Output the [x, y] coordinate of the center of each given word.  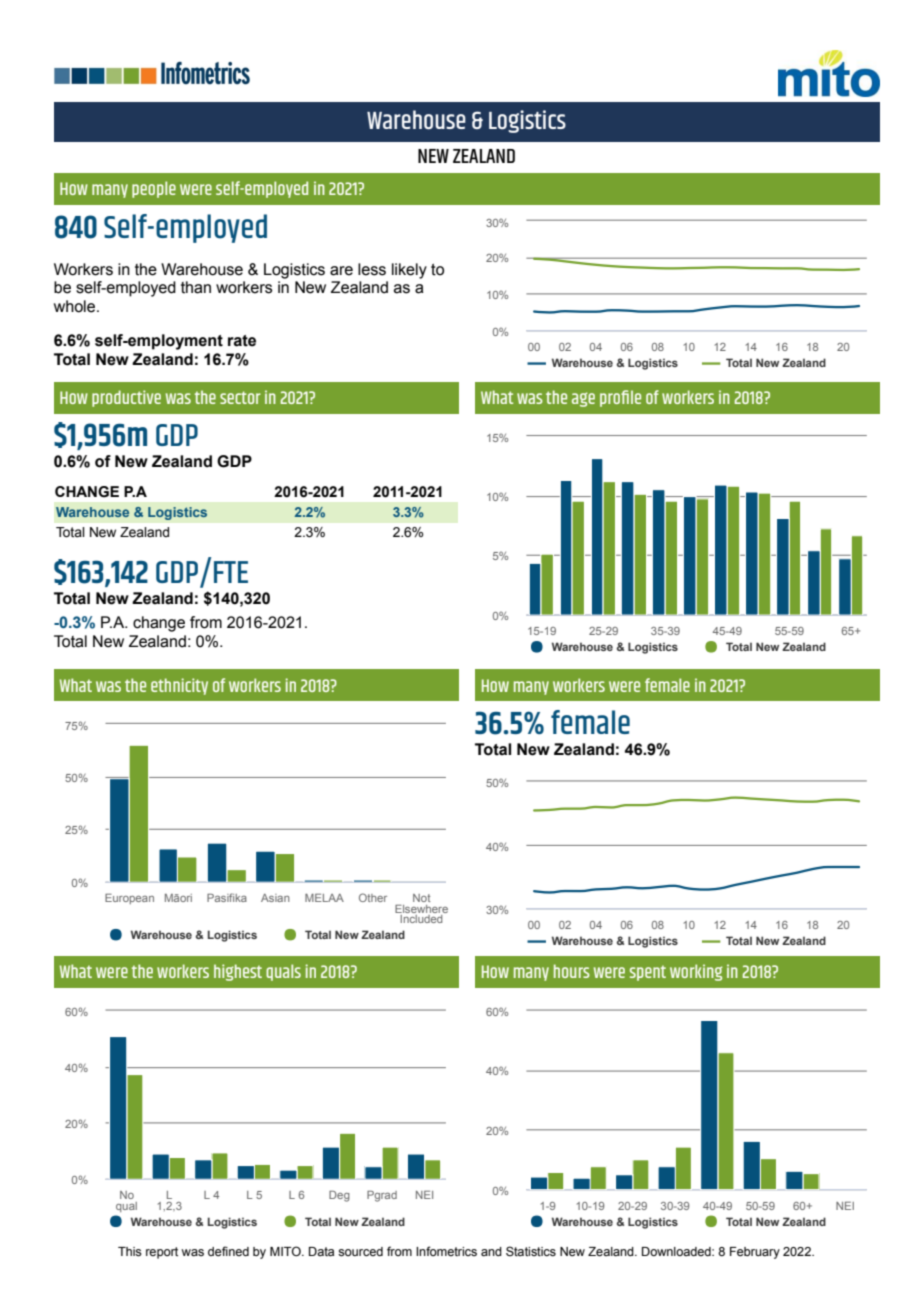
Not [421, 898]
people [154, 189]
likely [409, 271]
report [162, 1253]
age [583, 399]
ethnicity [179, 686]
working [696, 972]
